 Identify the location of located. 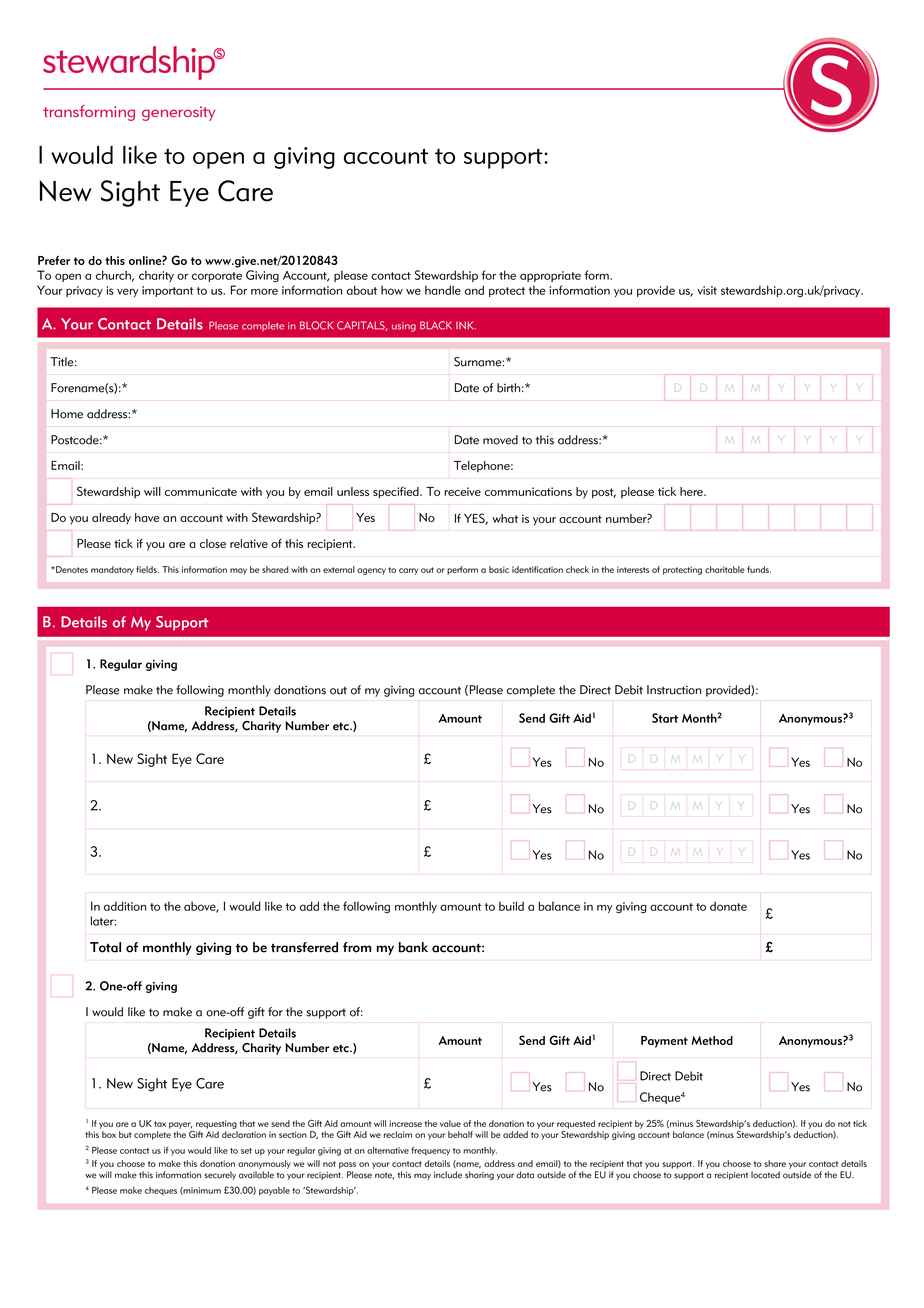
(765, 1175).
